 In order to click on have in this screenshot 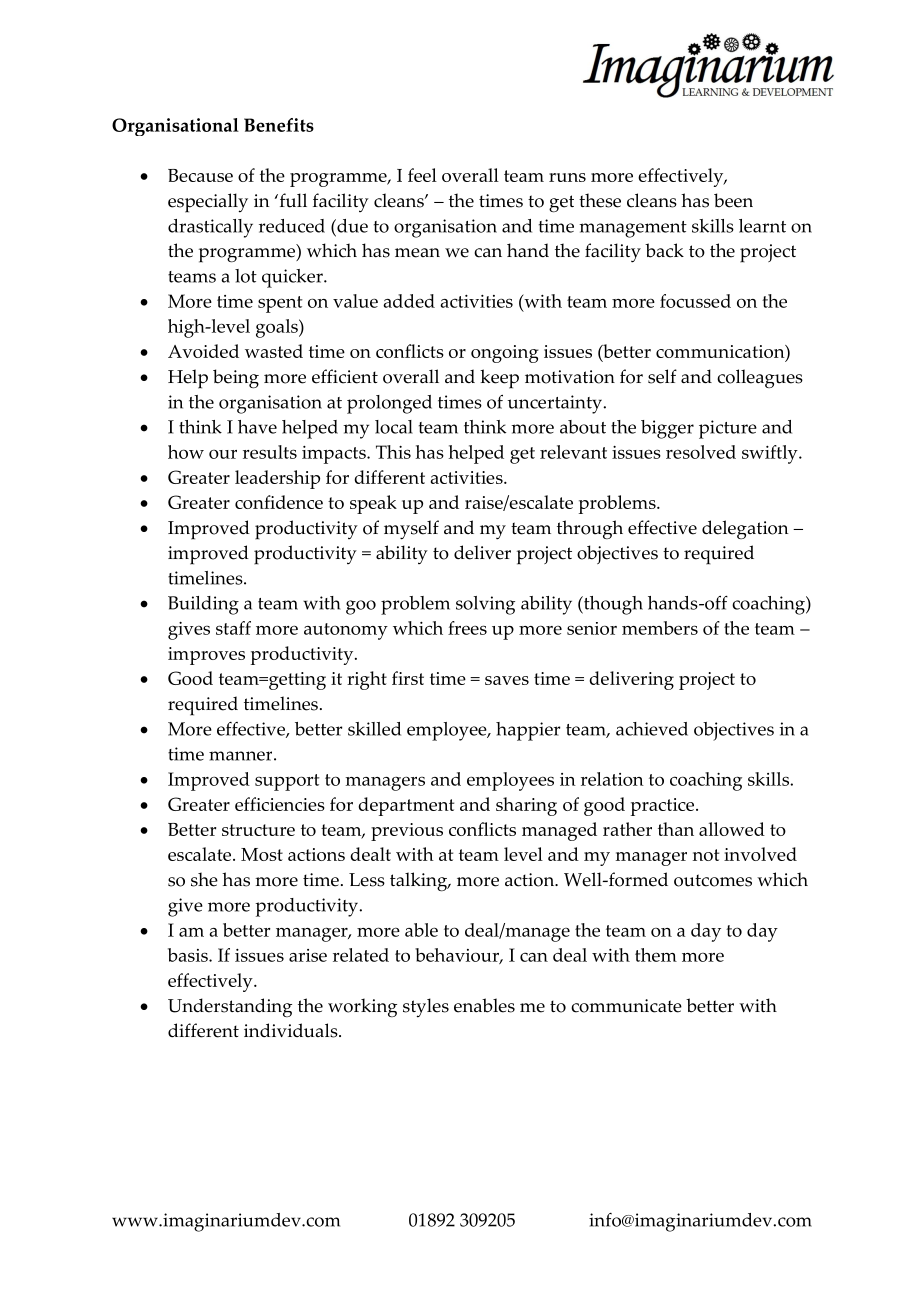, I will do `click(257, 427)`.
